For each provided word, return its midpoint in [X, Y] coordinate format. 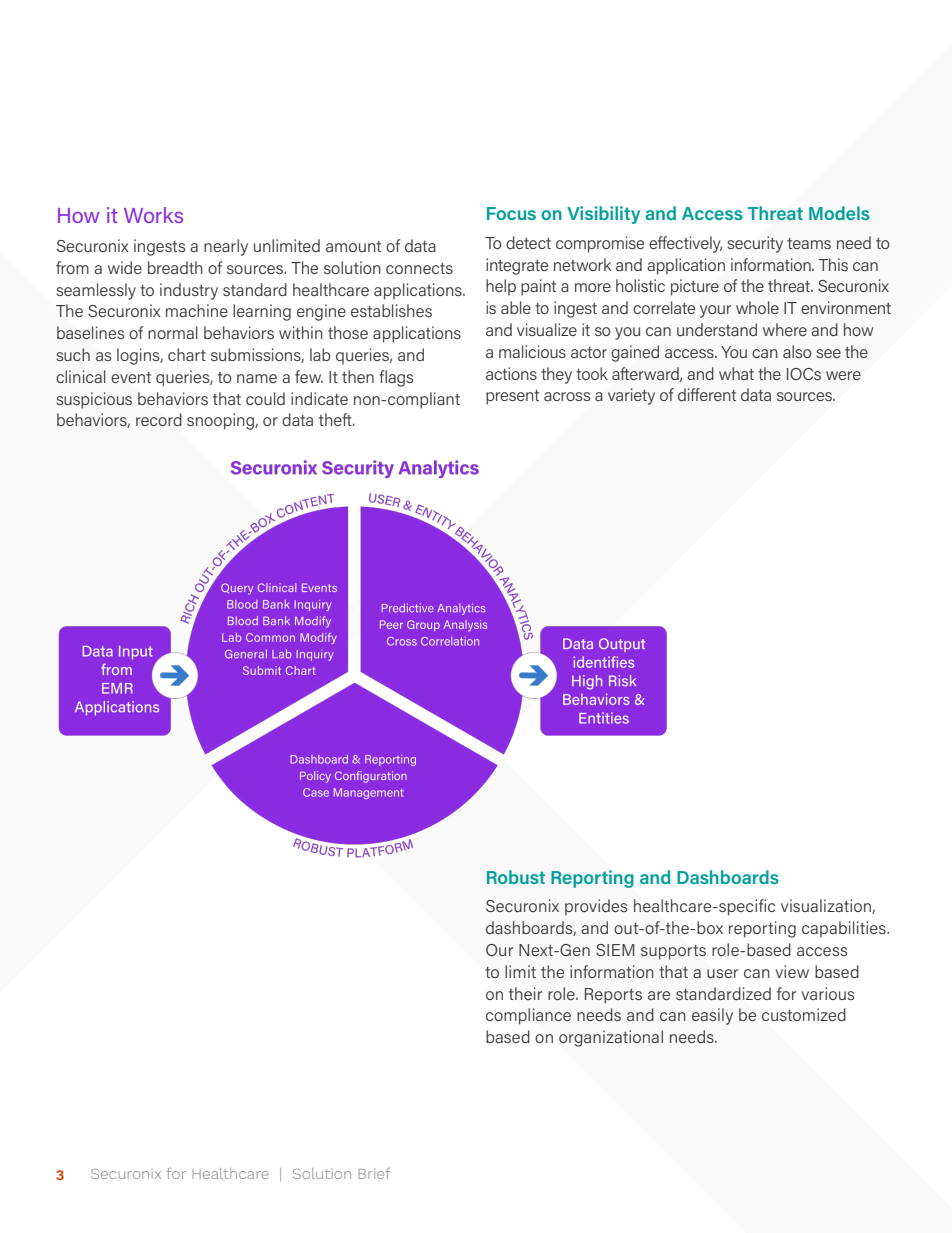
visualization [827, 906]
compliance [528, 1016]
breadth [175, 267]
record [159, 419]
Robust [516, 877]
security [755, 244]
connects [419, 268]
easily [712, 1016]
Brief [374, 1173]
